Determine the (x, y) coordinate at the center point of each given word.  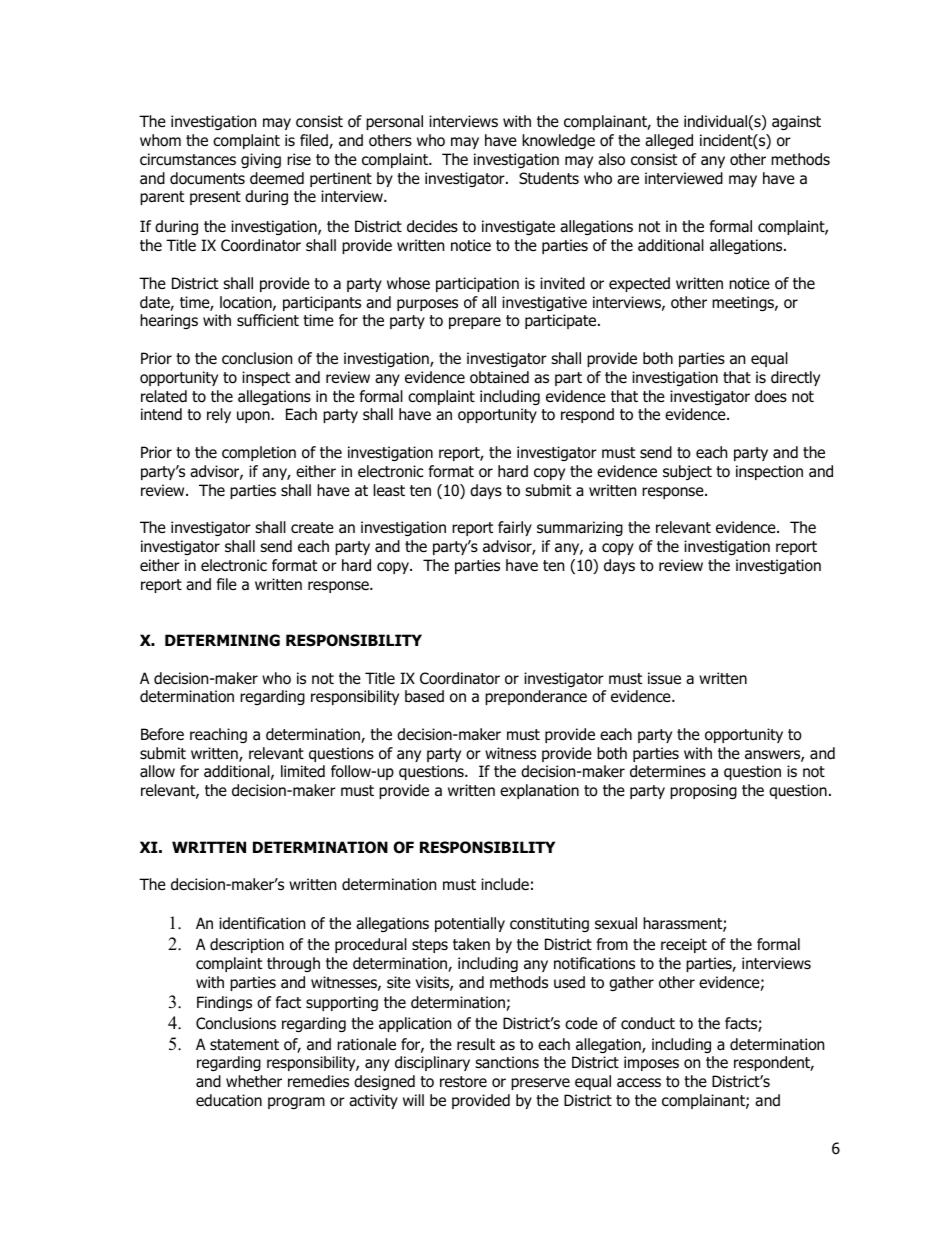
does (771, 396)
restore (463, 1082)
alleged (669, 141)
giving (261, 160)
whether (254, 1081)
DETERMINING (222, 640)
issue (664, 678)
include (505, 884)
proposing (703, 791)
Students (549, 178)
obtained (499, 377)
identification (262, 923)
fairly (515, 528)
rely (219, 415)
